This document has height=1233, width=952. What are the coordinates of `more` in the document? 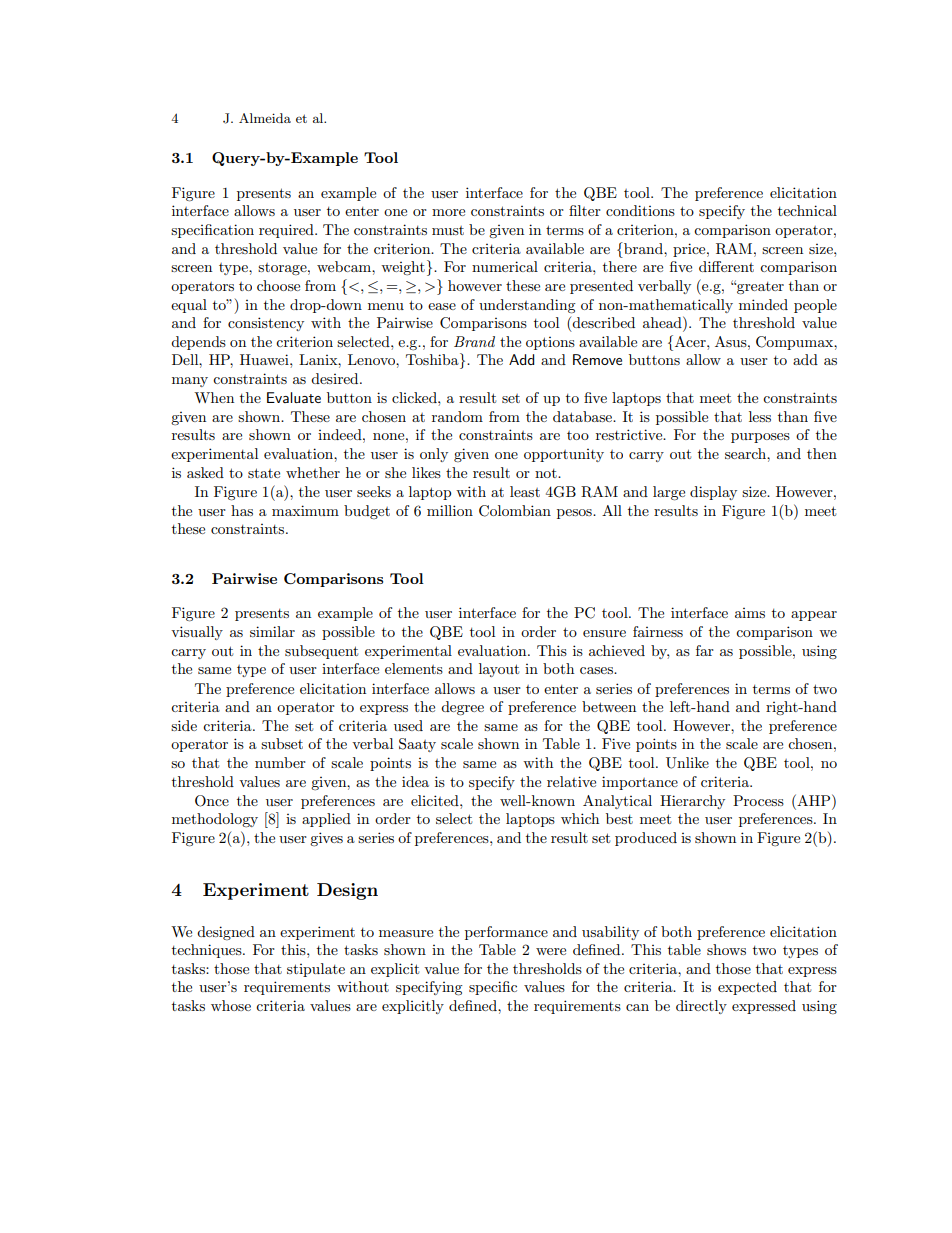 It's located at (448, 212).
